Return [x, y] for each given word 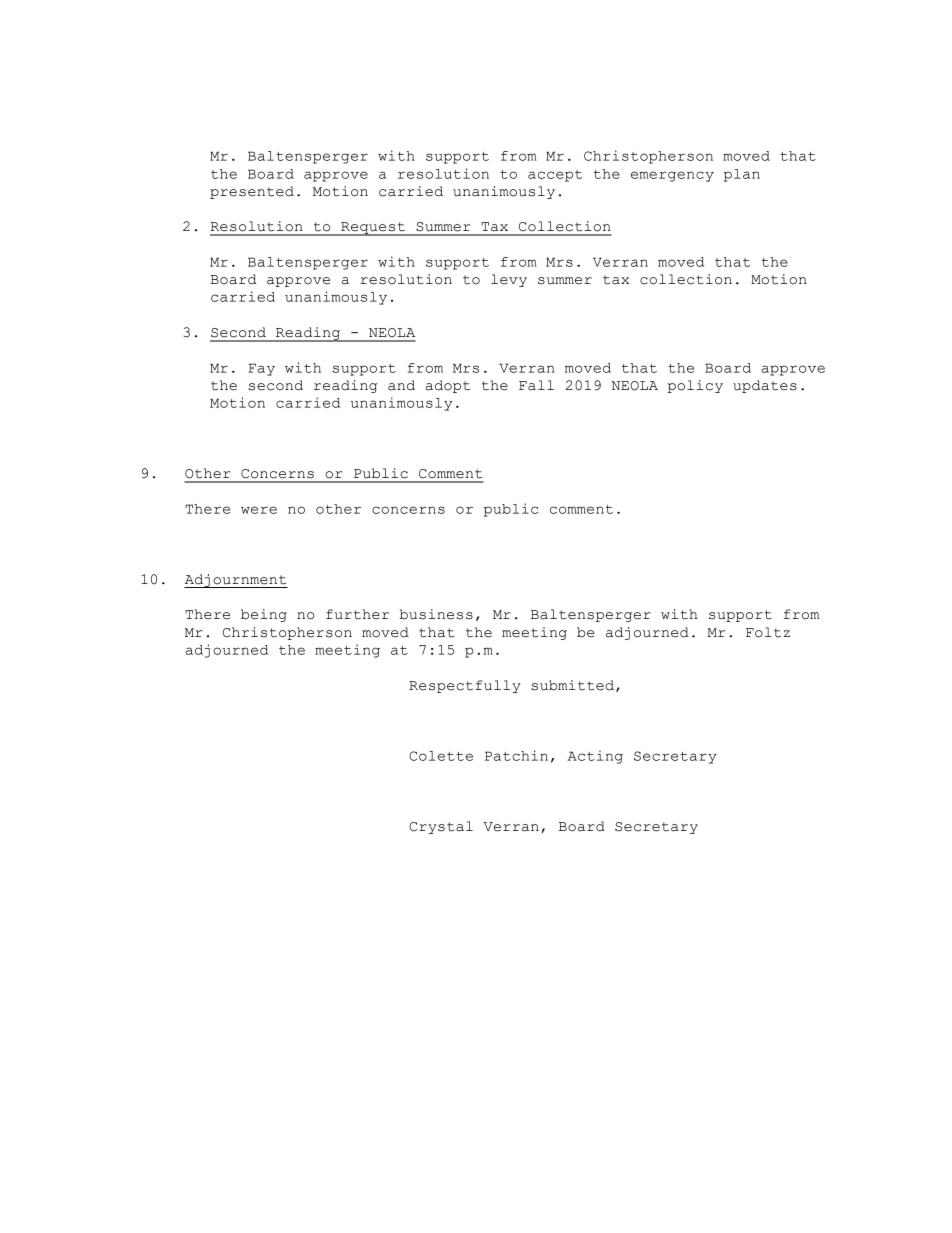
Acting [595, 757]
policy [695, 386]
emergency [672, 176]
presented [252, 192]
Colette [441, 756]
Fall [536, 385]
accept [555, 176]
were [259, 510]
